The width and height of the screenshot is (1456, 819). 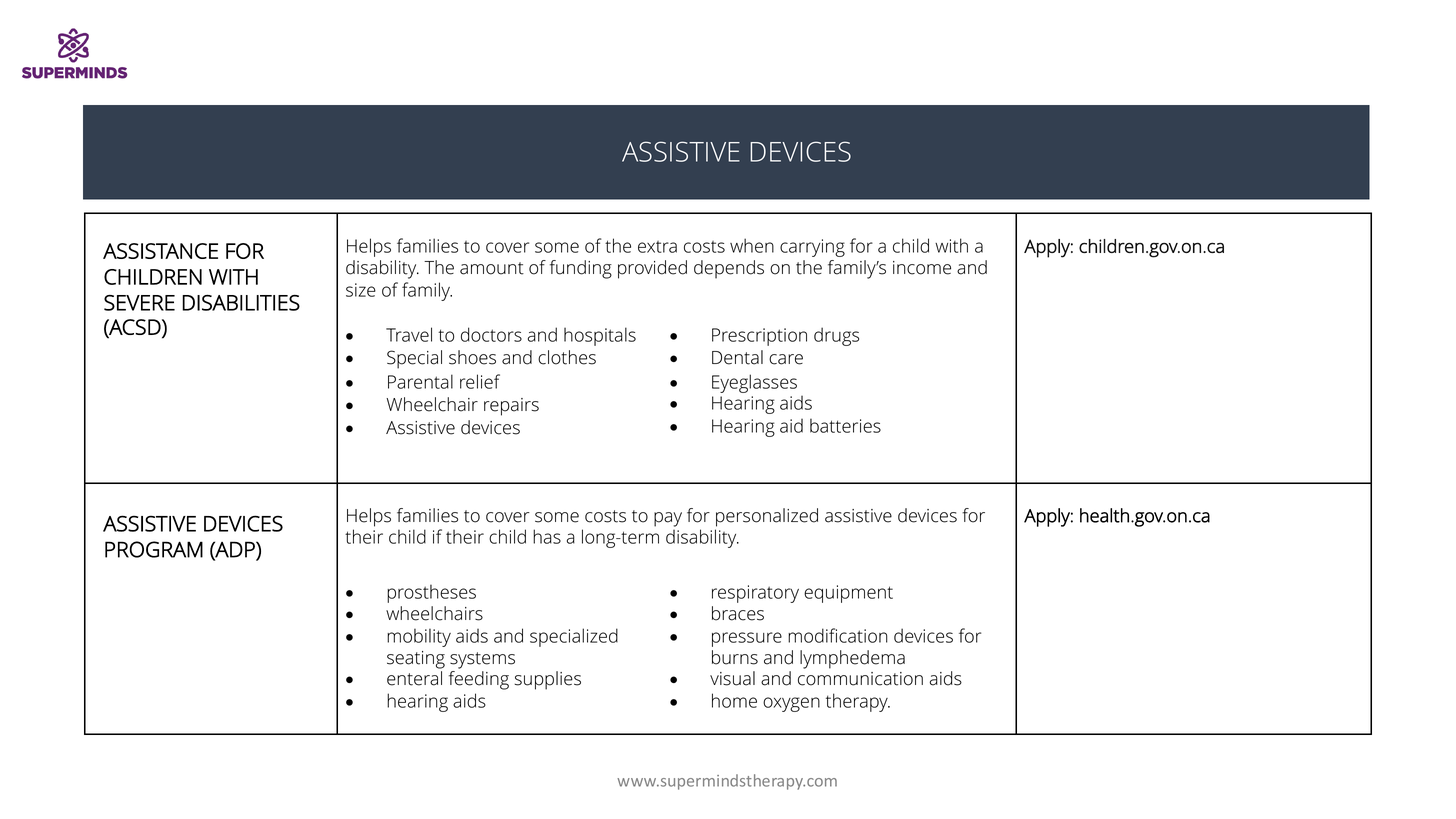 What do you see at coordinates (492, 268) in the screenshot?
I see `amount` at bounding box center [492, 268].
